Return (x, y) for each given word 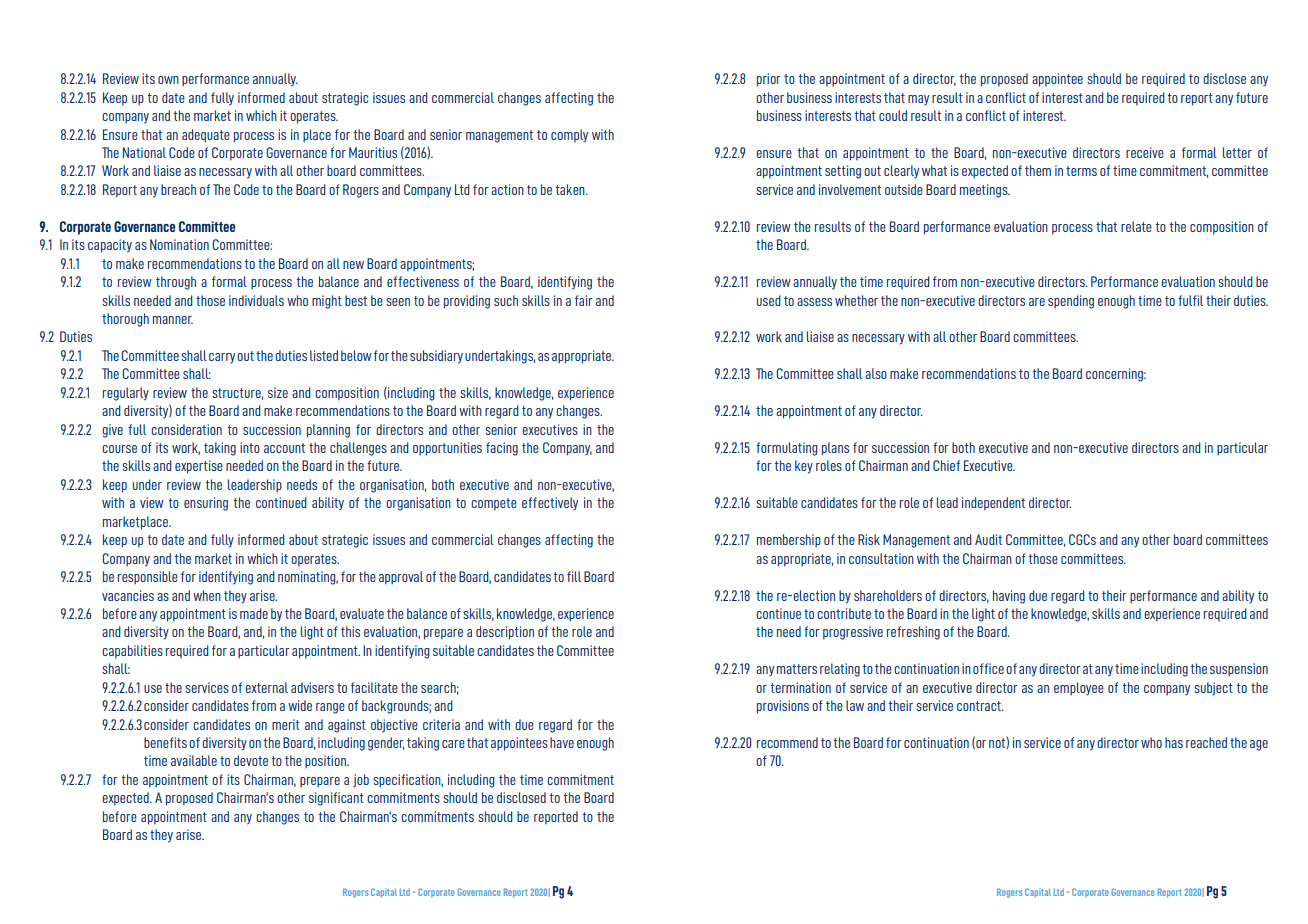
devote (251, 760)
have (562, 742)
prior (769, 80)
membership (789, 541)
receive (1145, 152)
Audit (988, 539)
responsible (148, 578)
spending (1071, 302)
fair (584, 300)
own (168, 80)
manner (173, 320)
